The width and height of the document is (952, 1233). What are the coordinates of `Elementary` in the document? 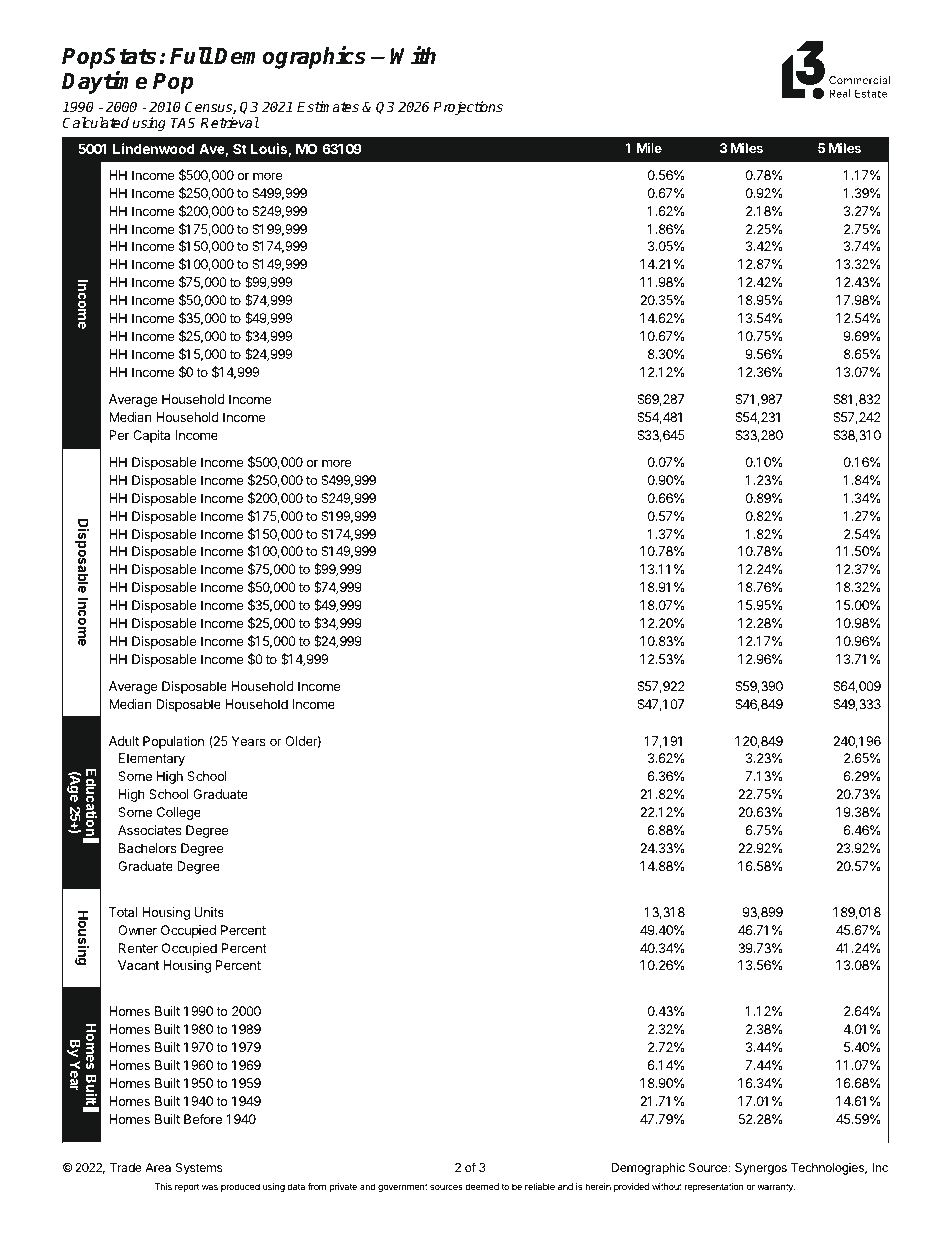 It's located at (152, 759).
